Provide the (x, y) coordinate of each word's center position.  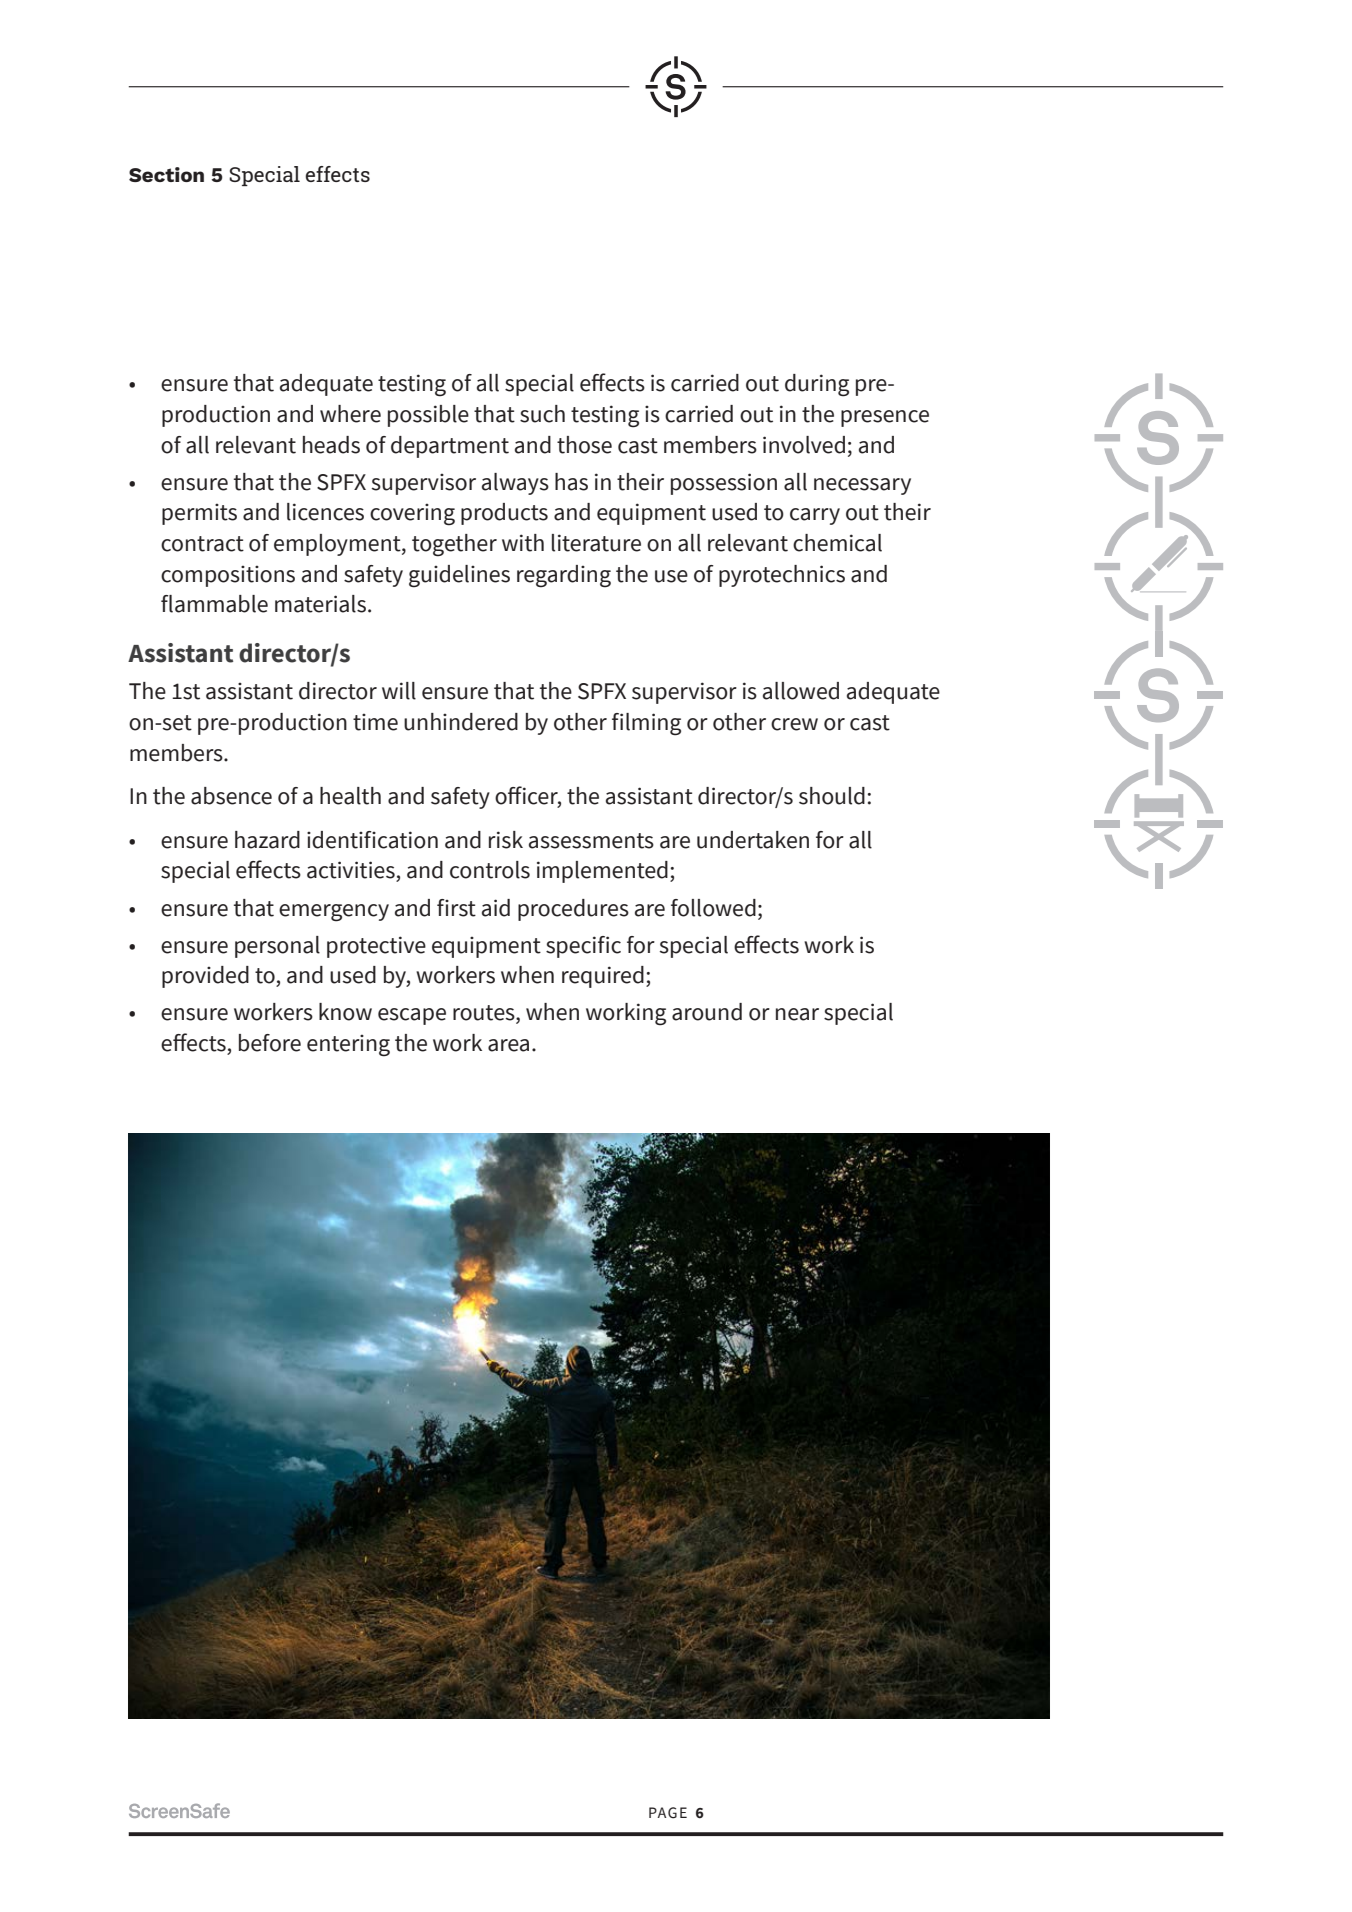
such (542, 414)
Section (166, 174)
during (817, 385)
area (508, 1045)
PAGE (668, 1813)
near (797, 1014)
